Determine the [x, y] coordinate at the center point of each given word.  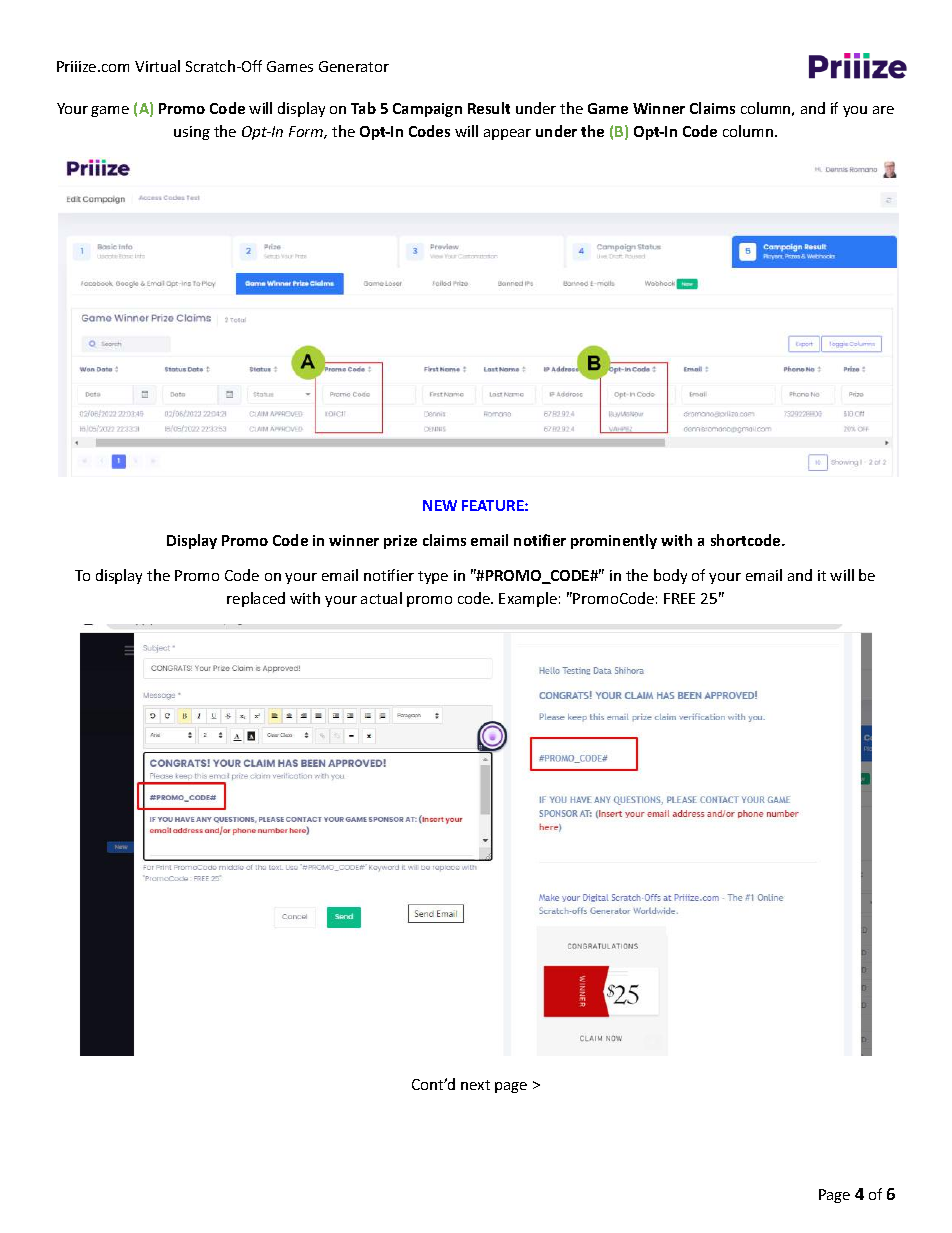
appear [507, 134]
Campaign [427, 110]
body [670, 576]
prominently [614, 541]
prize [400, 542]
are [883, 110]
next [475, 1085]
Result [489, 108]
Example [528, 599]
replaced [256, 599]
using [192, 133]
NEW [440, 505]
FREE [679, 598]
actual [381, 598]
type [433, 577]
